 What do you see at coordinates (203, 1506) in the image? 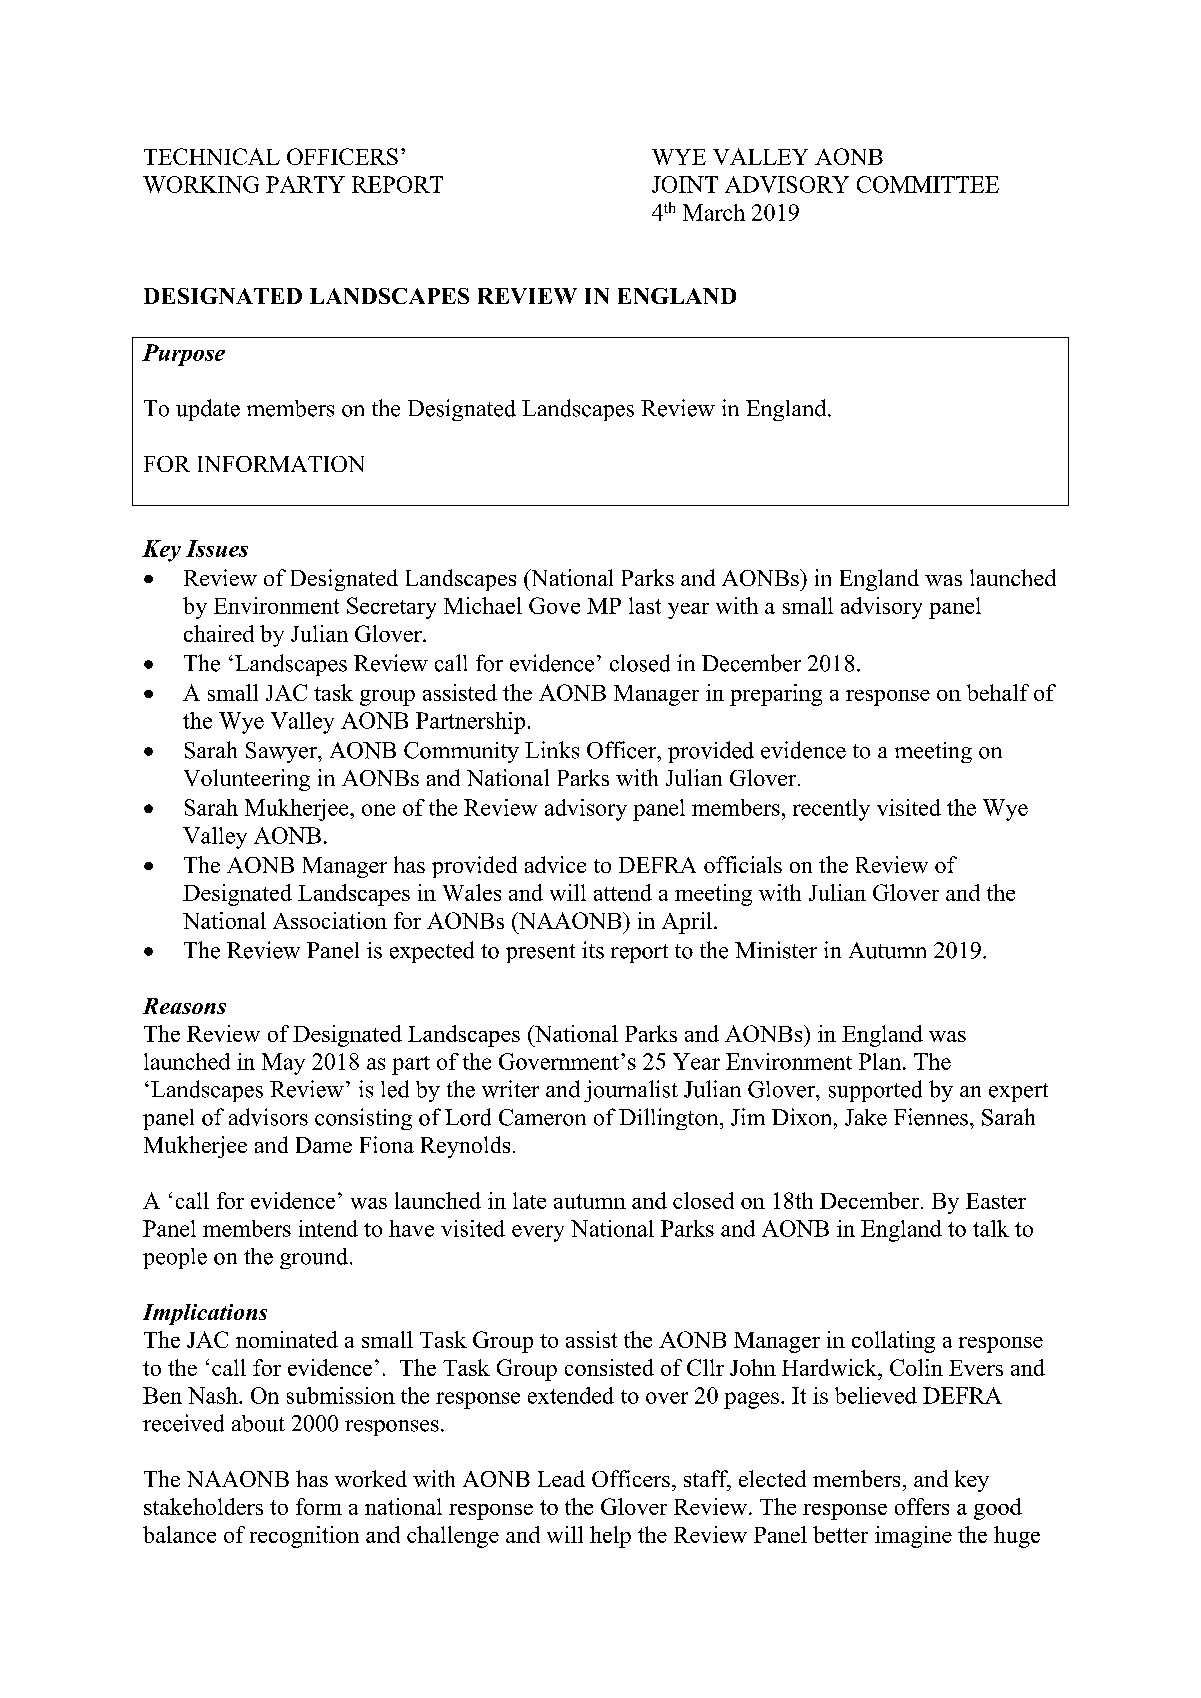
I see `stakeholders` at bounding box center [203, 1506].
